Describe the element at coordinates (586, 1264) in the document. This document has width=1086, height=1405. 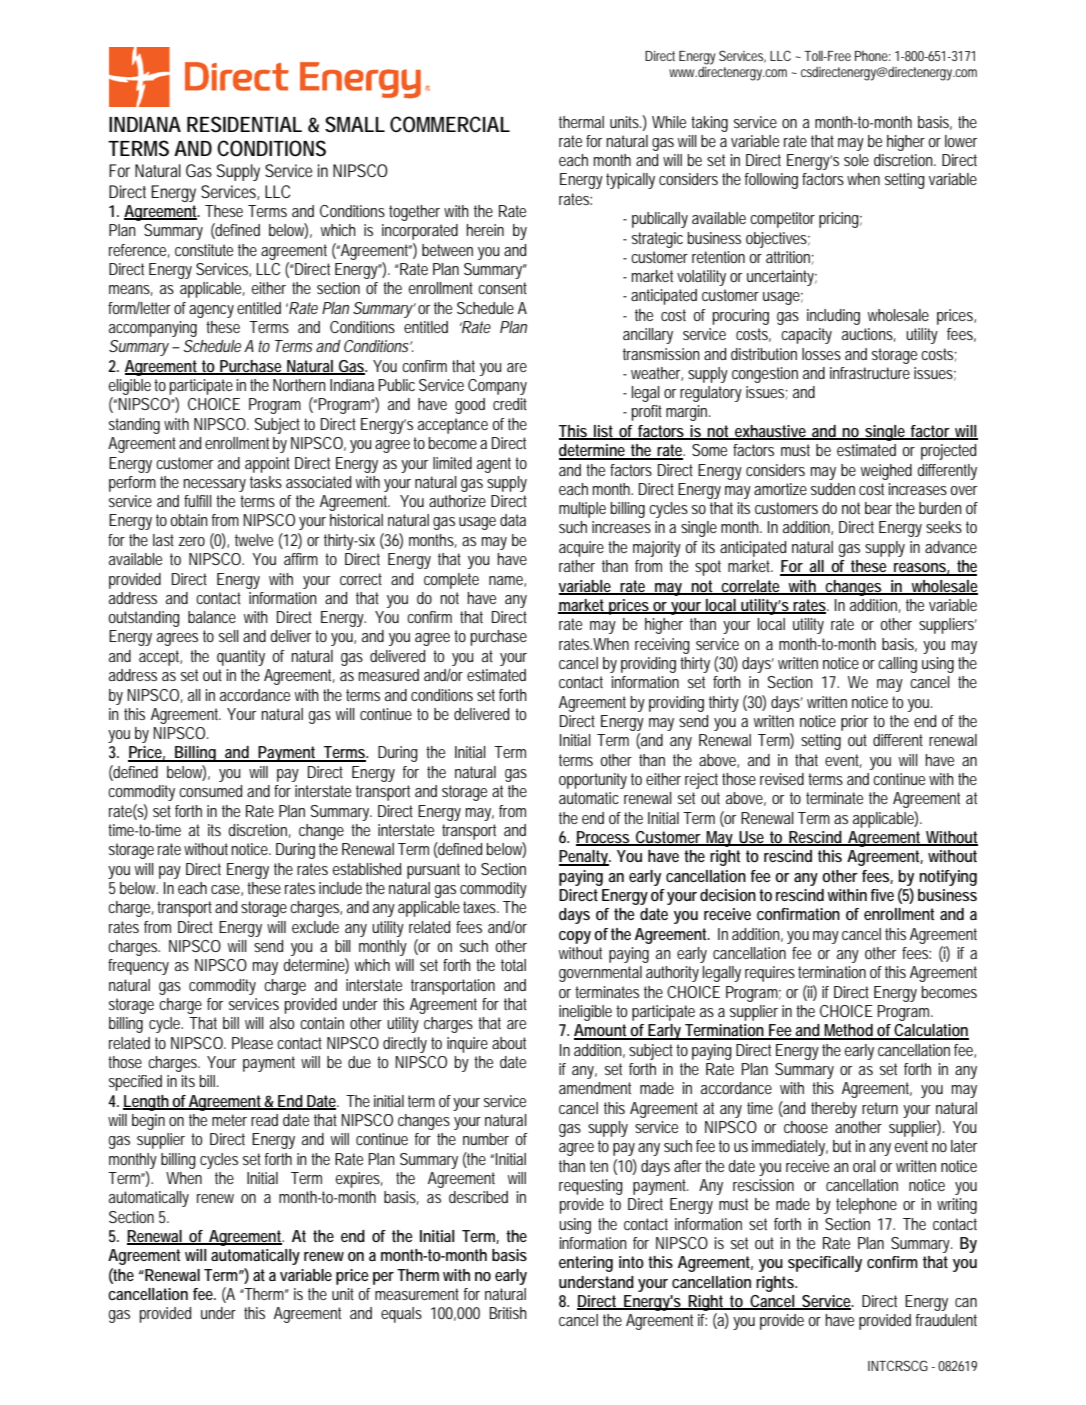
I see `entering` at that location.
